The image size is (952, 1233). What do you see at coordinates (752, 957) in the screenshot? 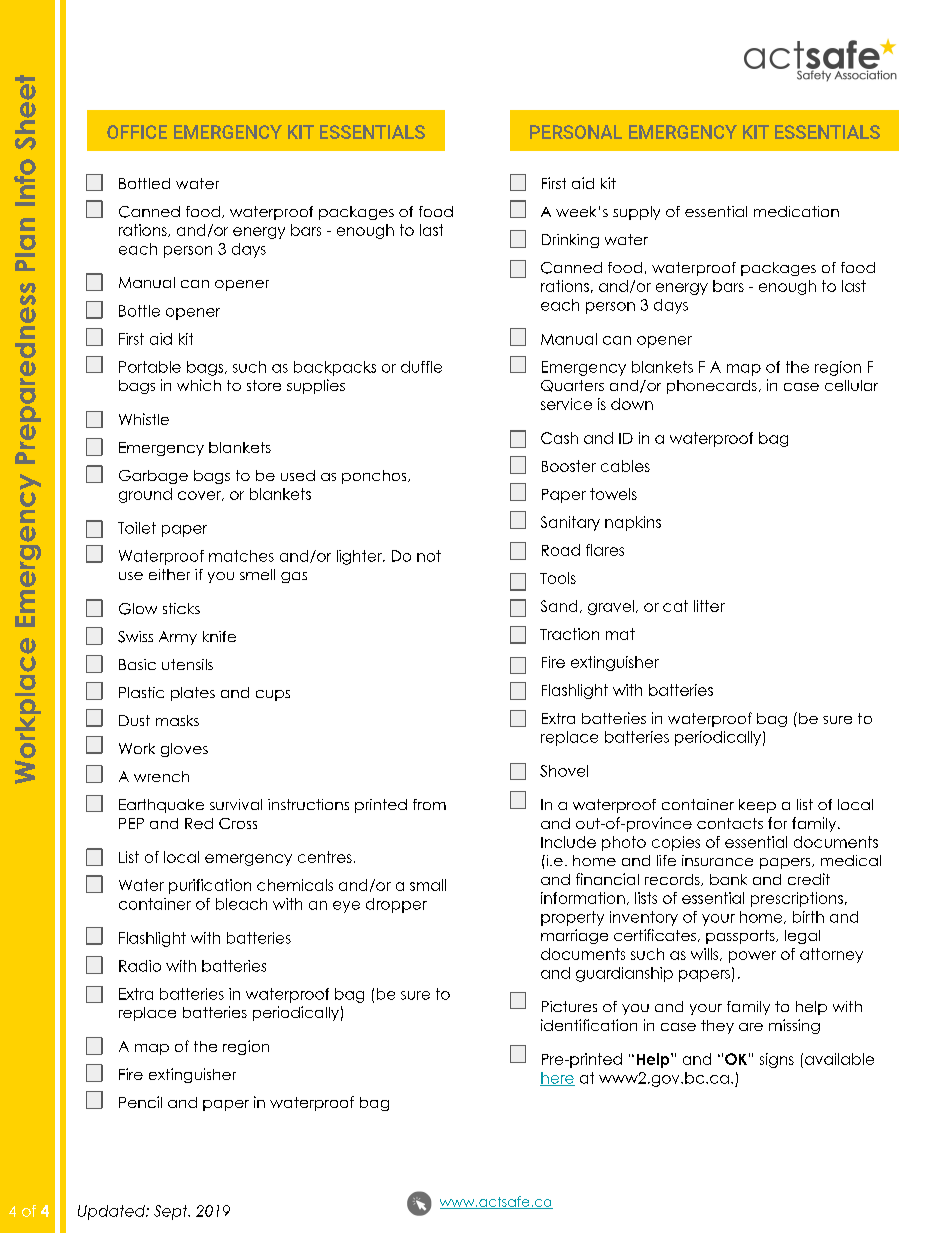
I see `power` at bounding box center [752, 957].
